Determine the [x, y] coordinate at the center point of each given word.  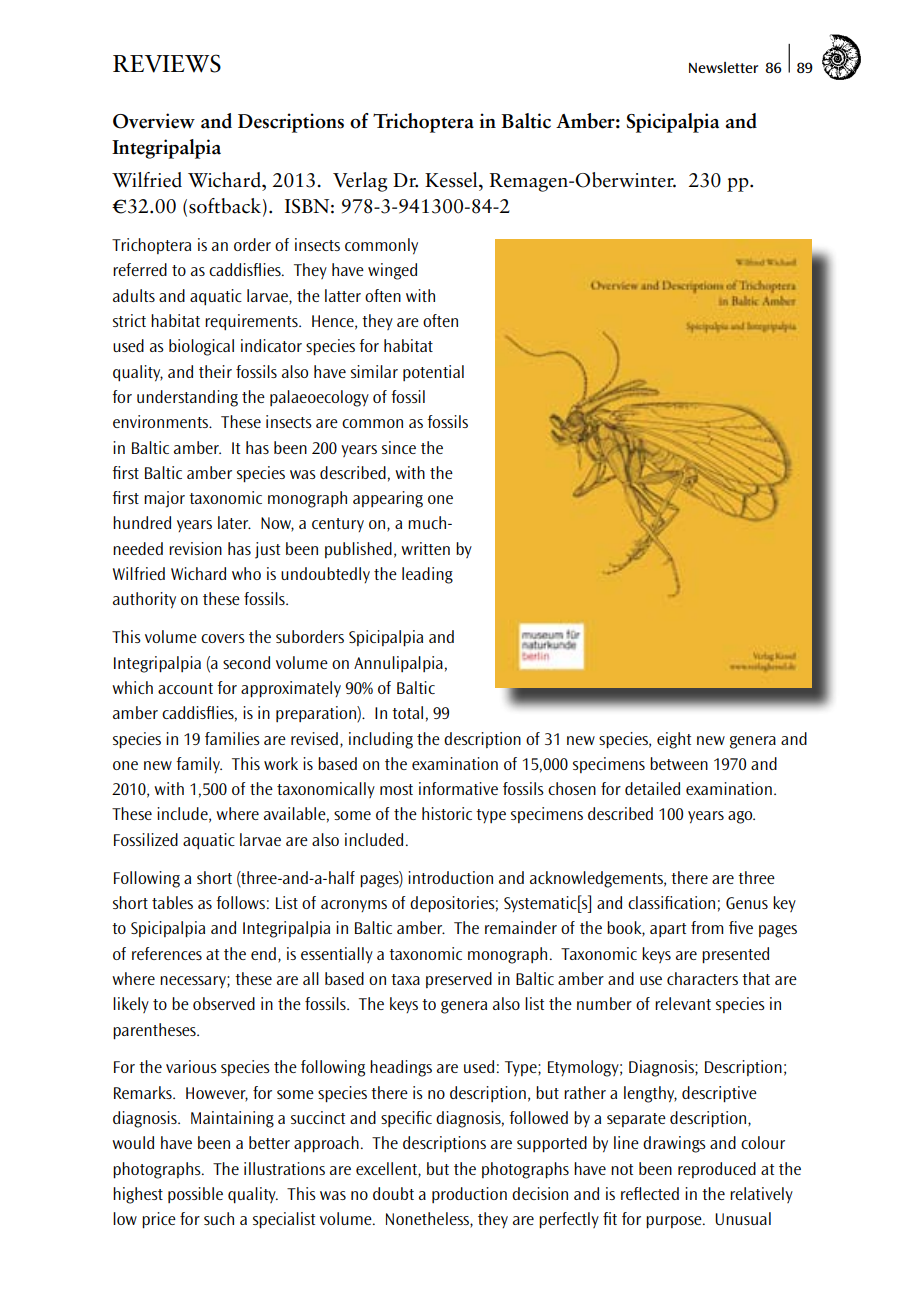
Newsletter [723, 67]
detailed [652, 788]
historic [447, 813]
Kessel [452, 180]
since [399, 447]
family [199, 765]
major [164, 499]
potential [433, 373]
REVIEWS [167, 63]
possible [195, 1195]
